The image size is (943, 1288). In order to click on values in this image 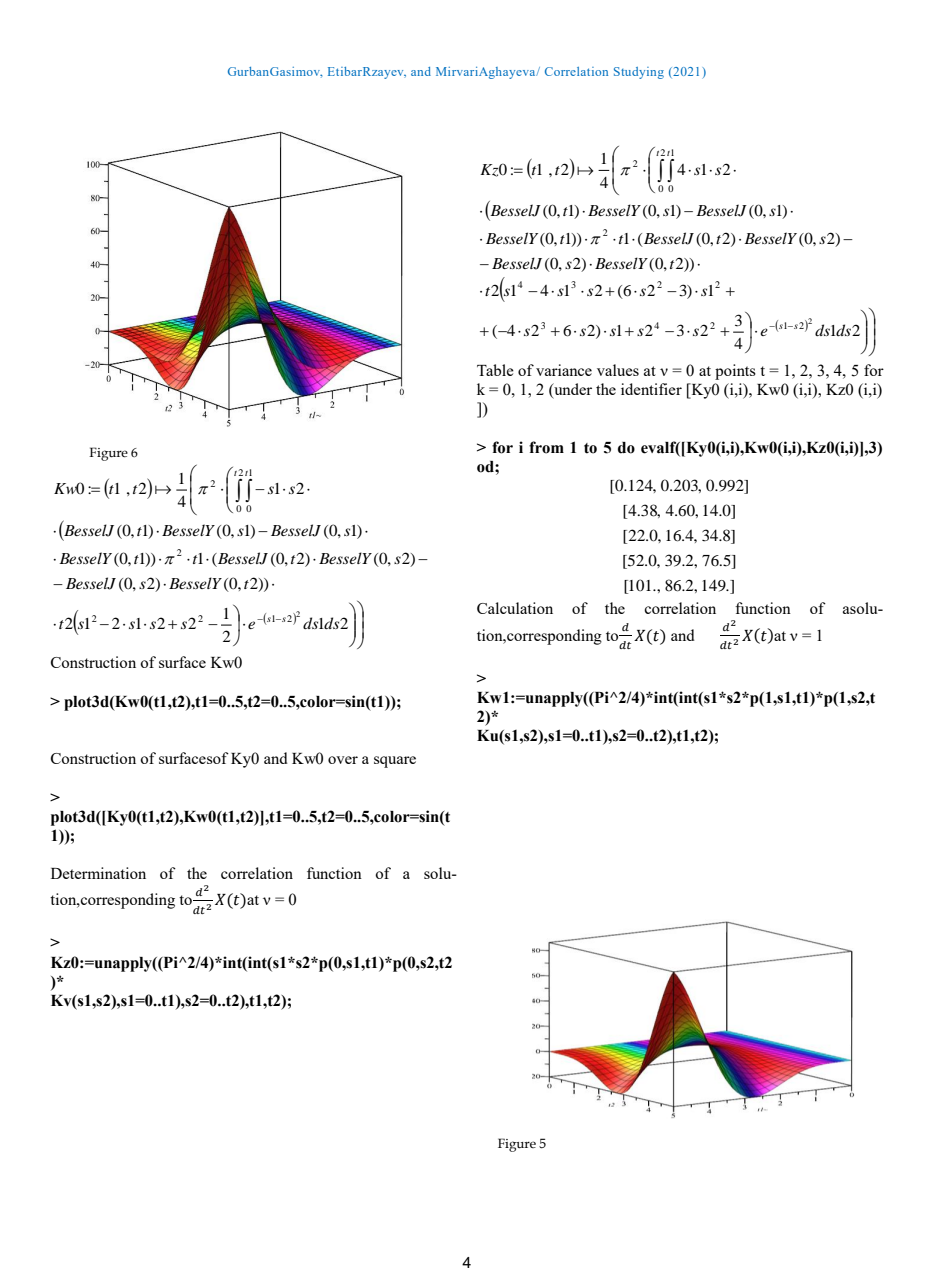, I will do `click(618, 370)`.
